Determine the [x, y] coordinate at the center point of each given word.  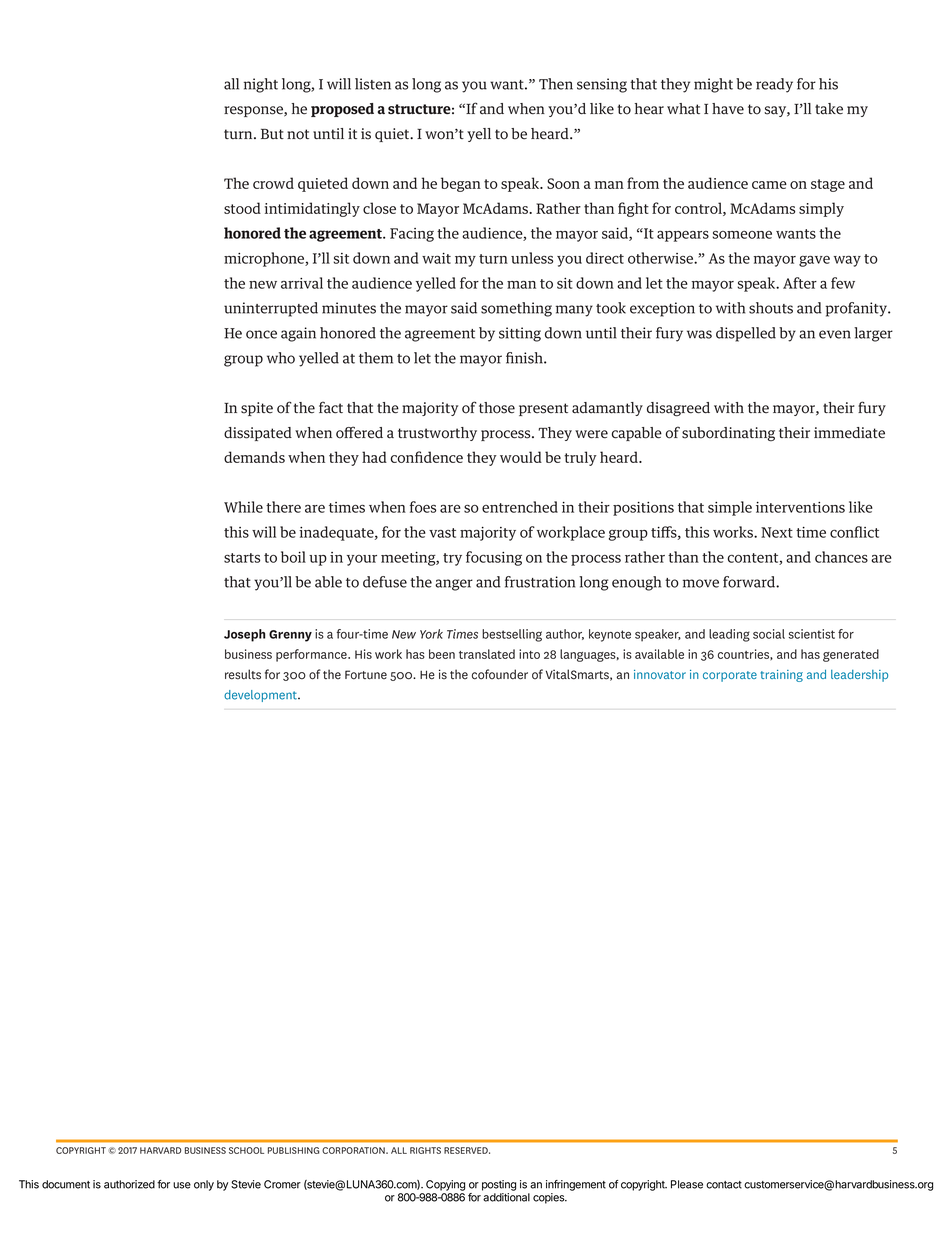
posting [499, 1185]
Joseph [244, 635]
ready [774, 85]
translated [487, 654]
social [769, 634]
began [461, 184]
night [261, 85]
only [204, 1185]
